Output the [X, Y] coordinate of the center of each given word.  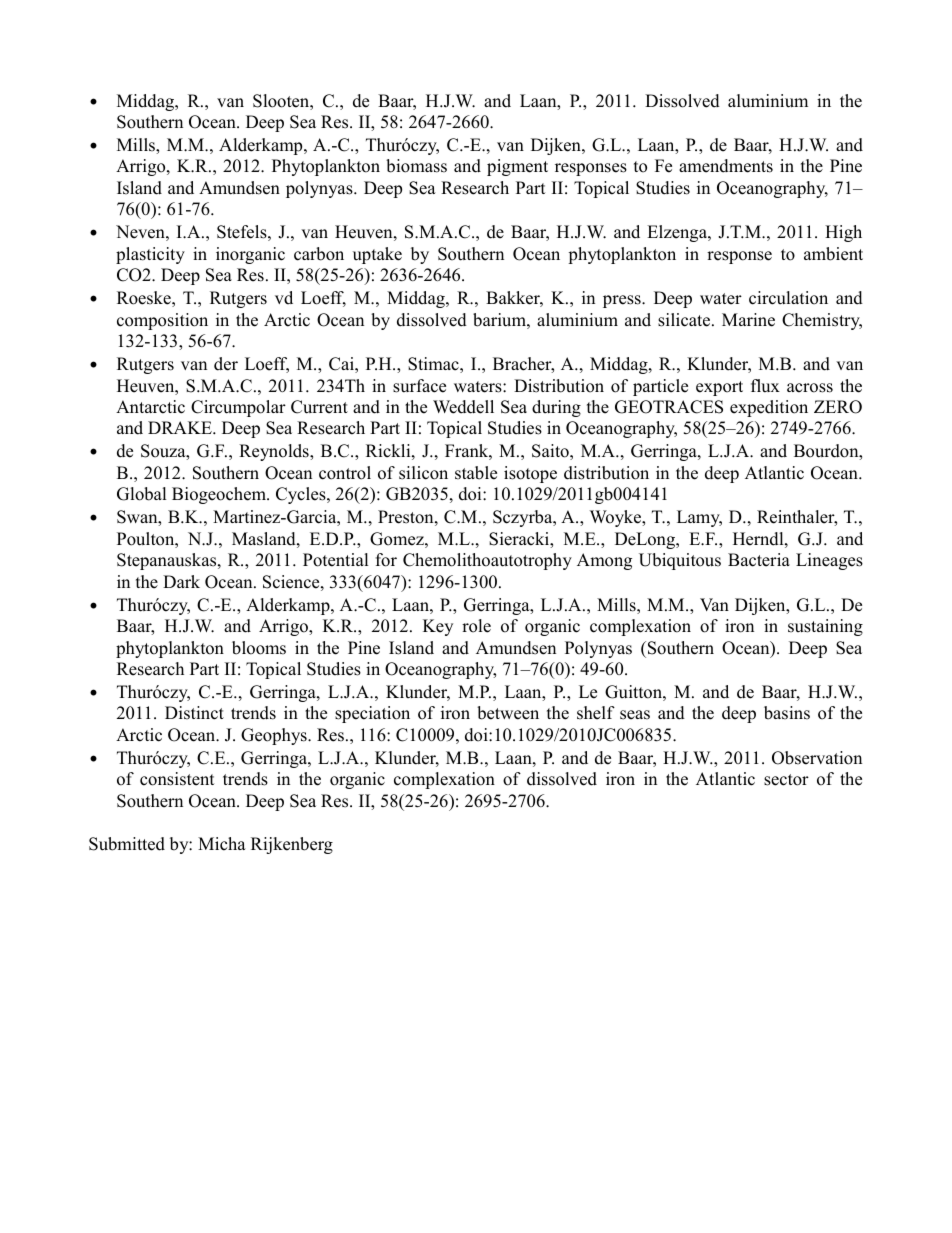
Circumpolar [238, 408]
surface [419, 386]
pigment [517, 167]
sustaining [825, 627]
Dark [181, 581]
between [508, 713]
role [476, 626]
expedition [769, 408]
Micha [222, 844]
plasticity [150, 255]
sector [786, 780]
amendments [726, 166]
